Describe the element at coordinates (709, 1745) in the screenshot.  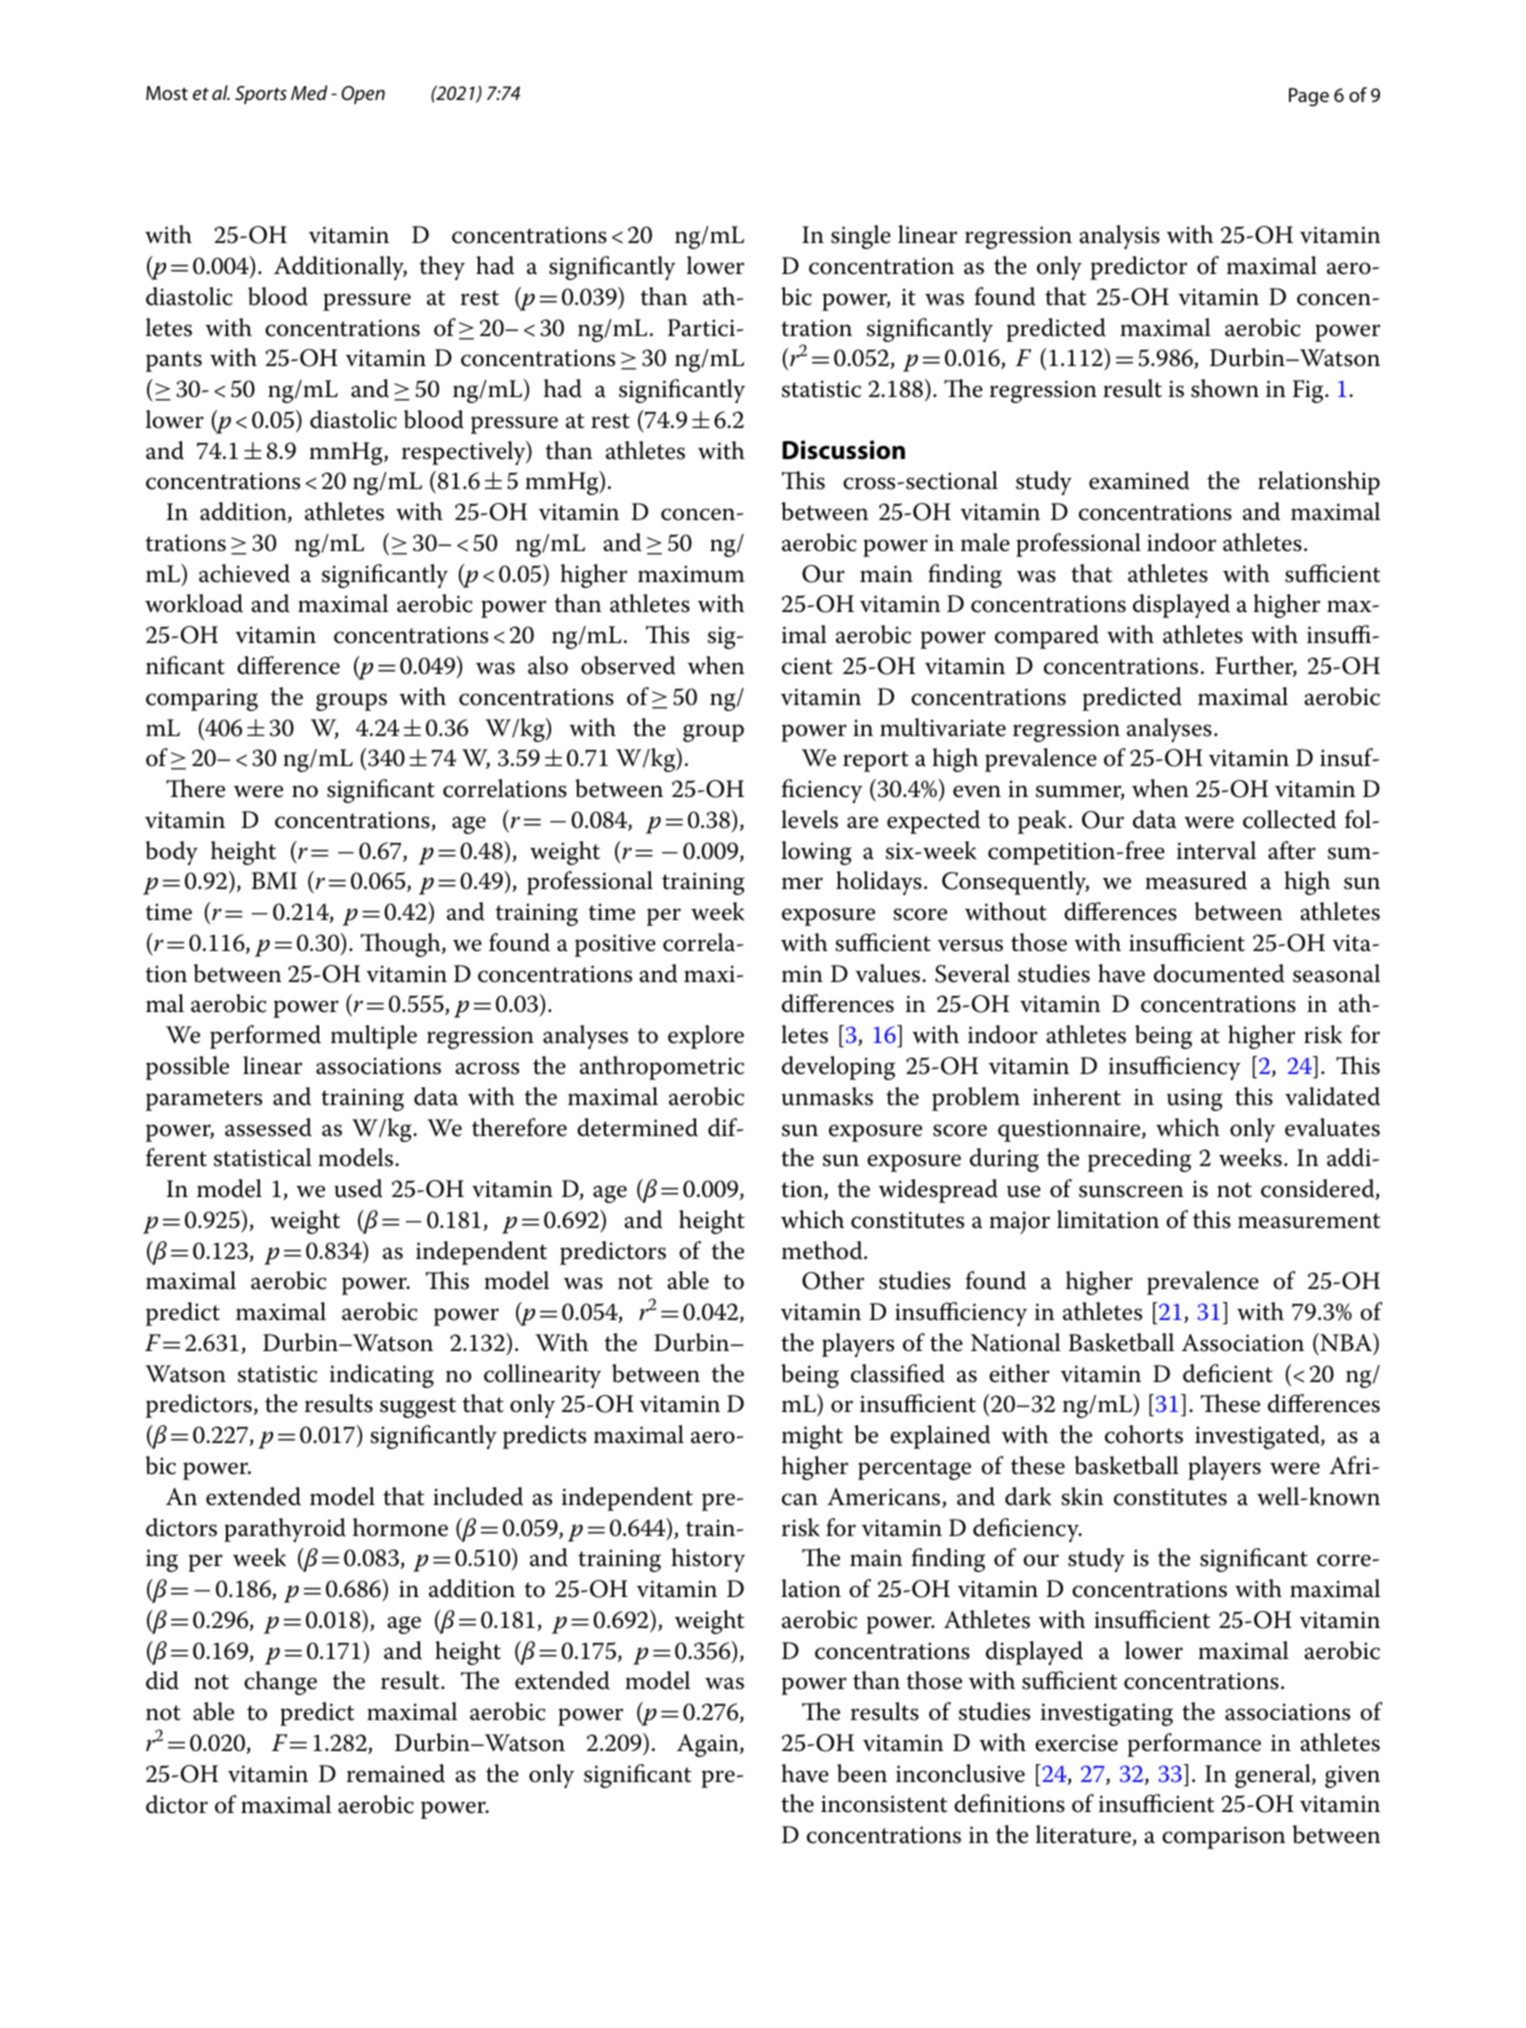
I see `Again` at that location.
